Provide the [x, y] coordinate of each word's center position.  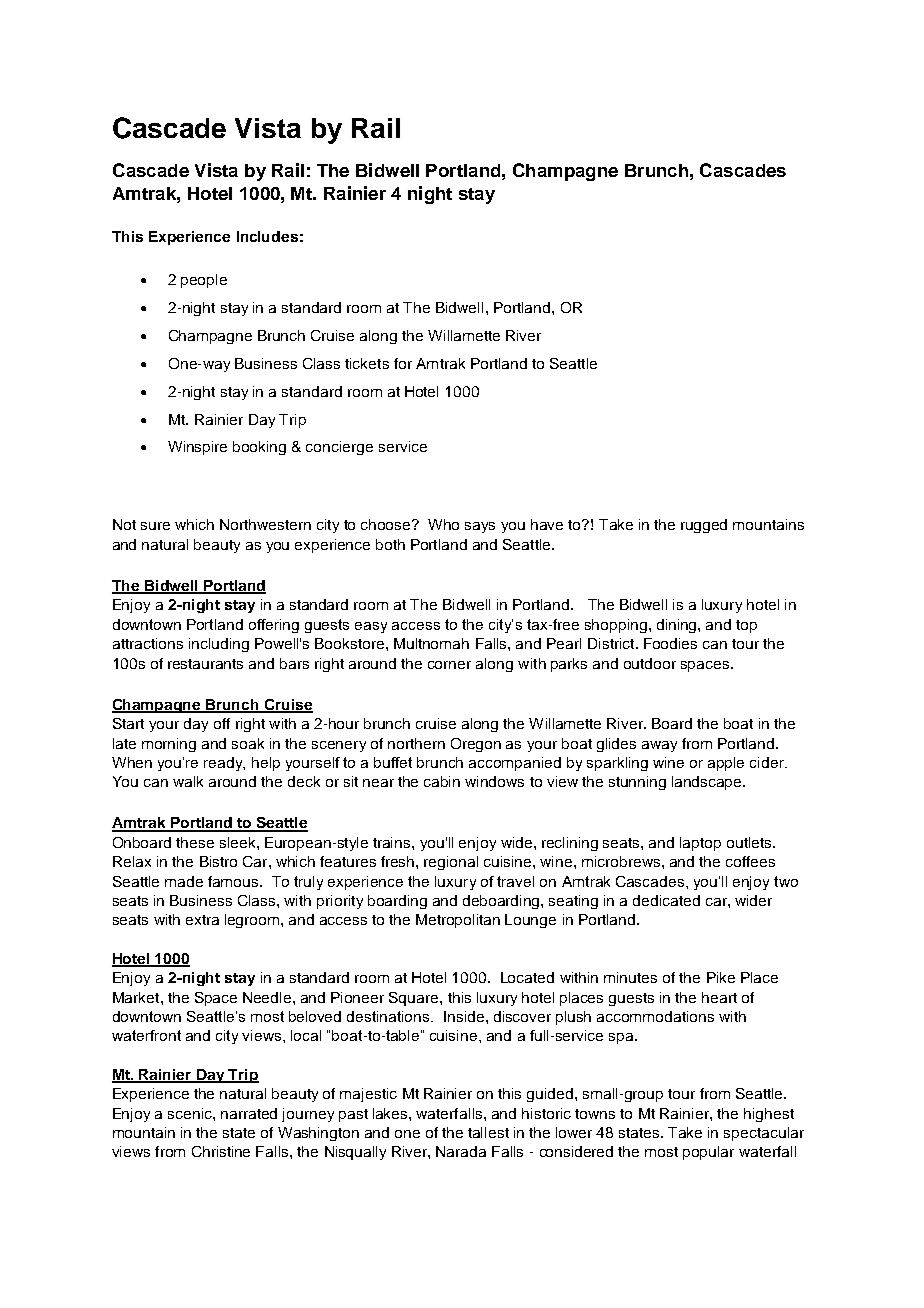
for [403, 363]
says [480, 527]
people [204, 281]
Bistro [218, 861]
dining [678, 626]
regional [451, 863]
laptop [700, 844]
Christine [221, 1151]
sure [155, 526]
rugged [704, 526]
